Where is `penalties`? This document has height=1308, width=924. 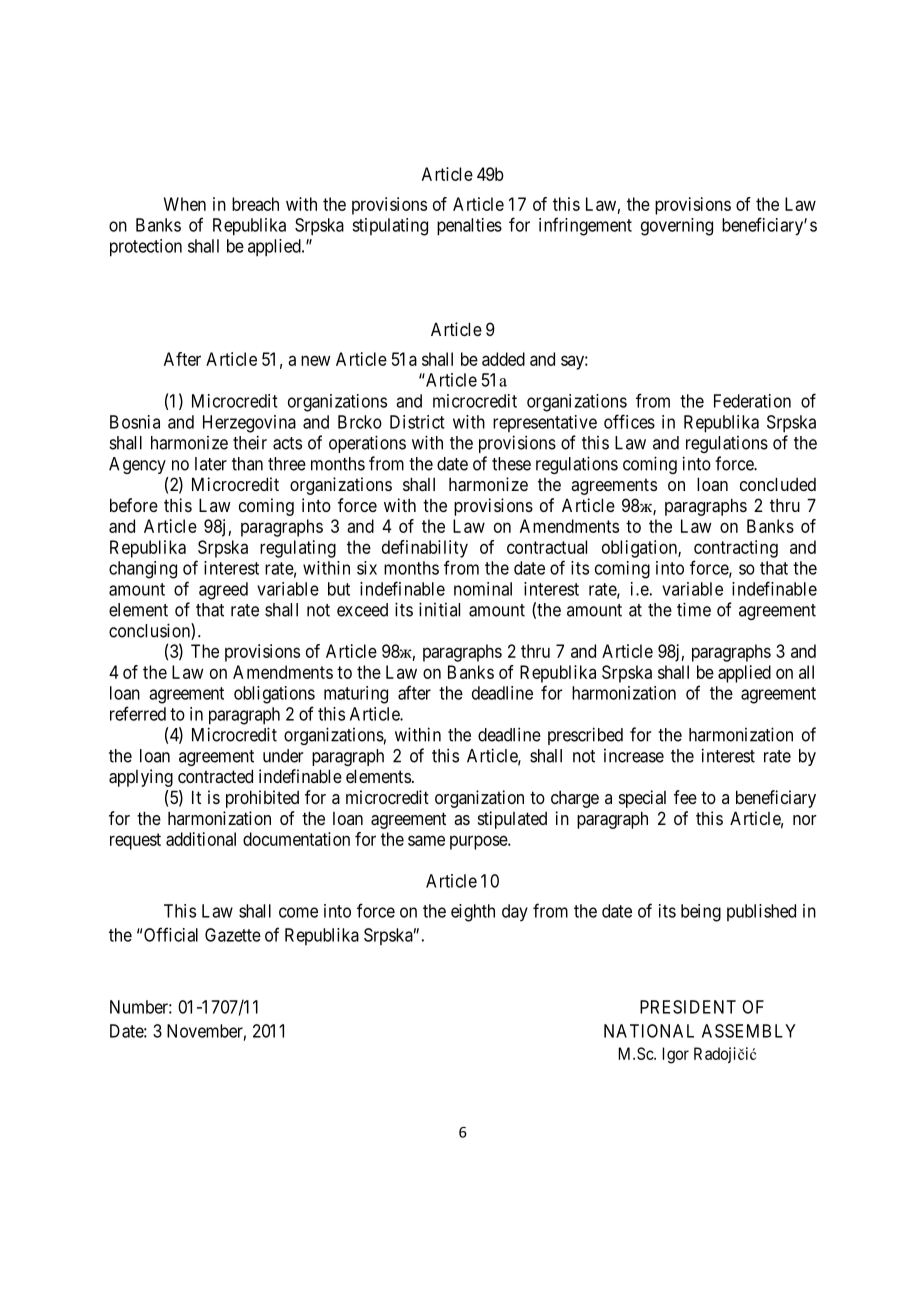
penalties is located at coordinates (469, 227).
